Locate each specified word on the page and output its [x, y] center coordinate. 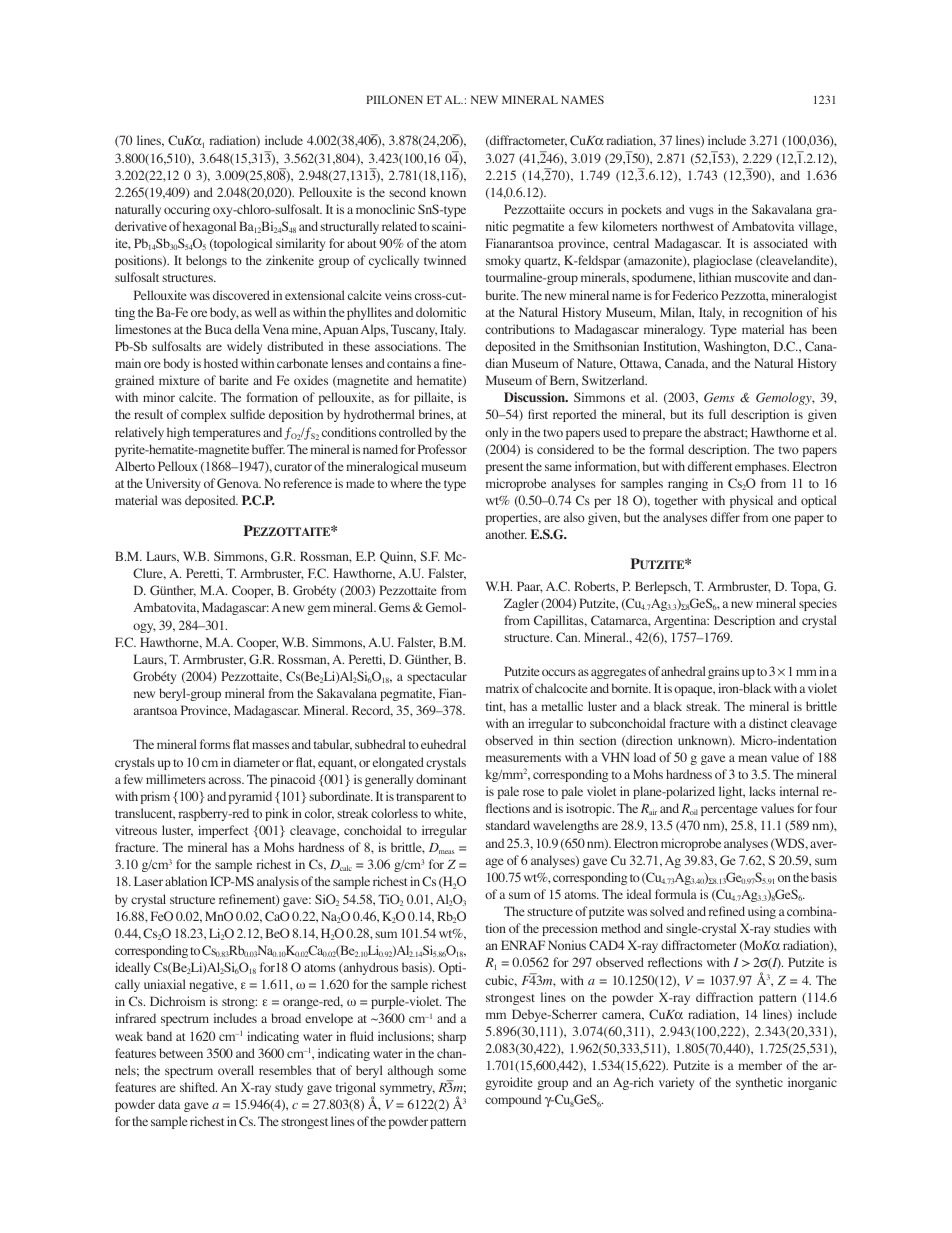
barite [234, 380]
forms [215, 744]
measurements [523, 758]
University [173, 484]
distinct [768, 723]
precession [570, 929]
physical [751, 501]
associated [781, 243]
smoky [503, 261]
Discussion [536, 397]
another [506, 534]
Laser [148, 881]
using [762, 912]
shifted [198, 1087]
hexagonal [209, 227]
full [717, 414]
